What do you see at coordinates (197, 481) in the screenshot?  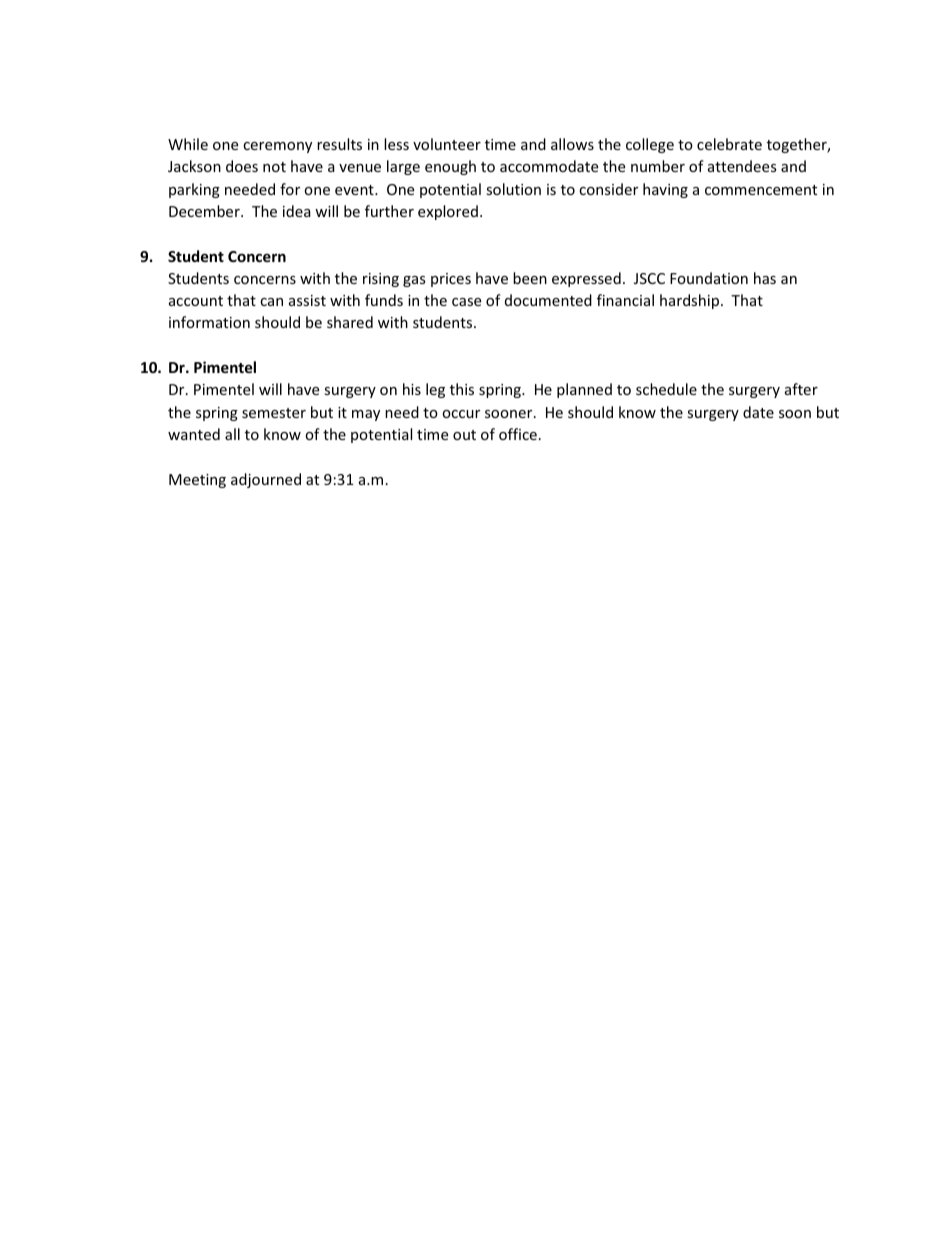 I see `Meeting` at bounding box center [197, 481].
